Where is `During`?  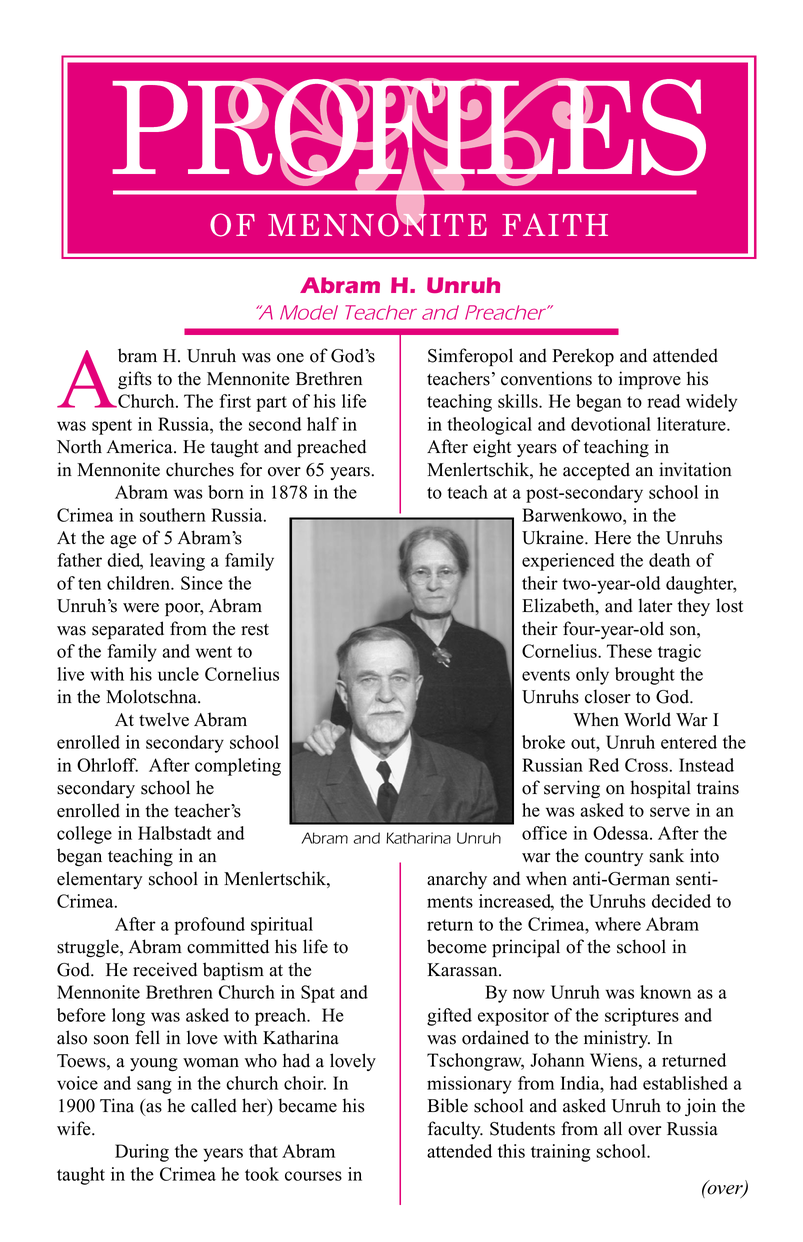 During is located at coordinates (142, 1153).
